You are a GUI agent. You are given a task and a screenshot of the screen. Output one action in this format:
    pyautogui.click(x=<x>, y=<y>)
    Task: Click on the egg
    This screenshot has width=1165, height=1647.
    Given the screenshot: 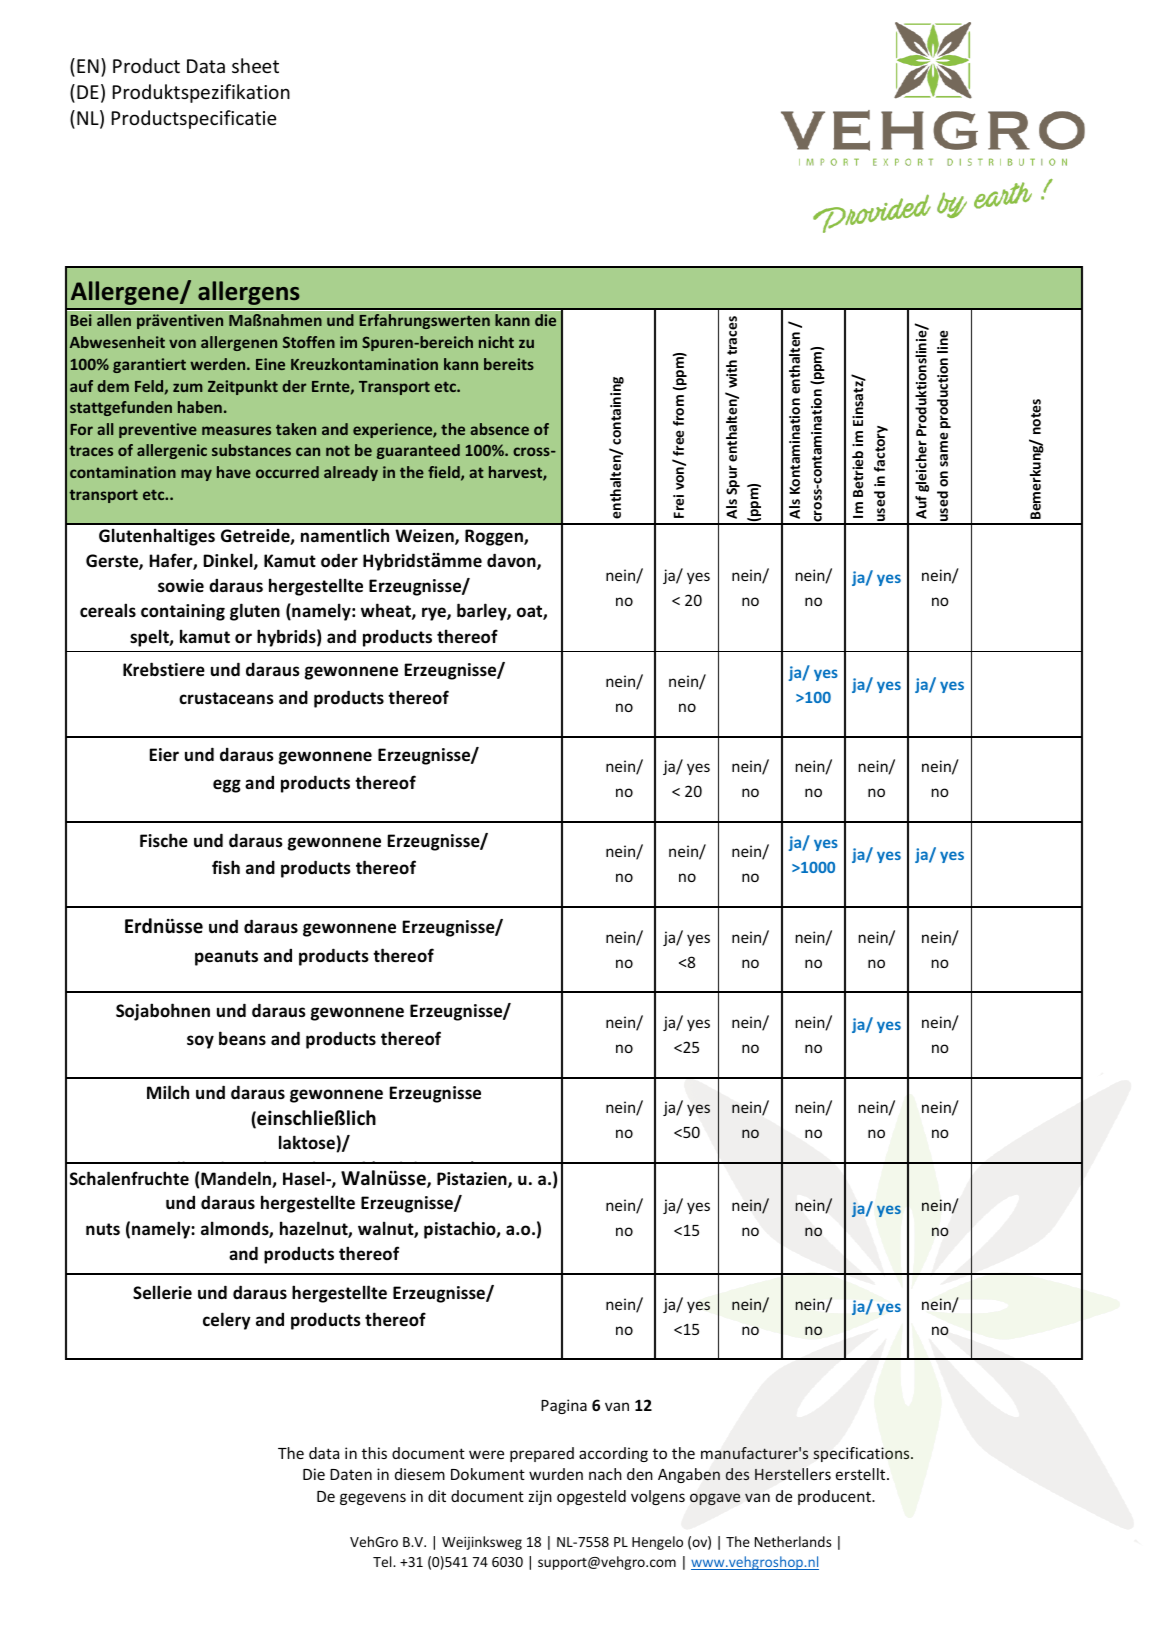 What is the action you would take?
    pyautogui.click(x=227, y=786)
